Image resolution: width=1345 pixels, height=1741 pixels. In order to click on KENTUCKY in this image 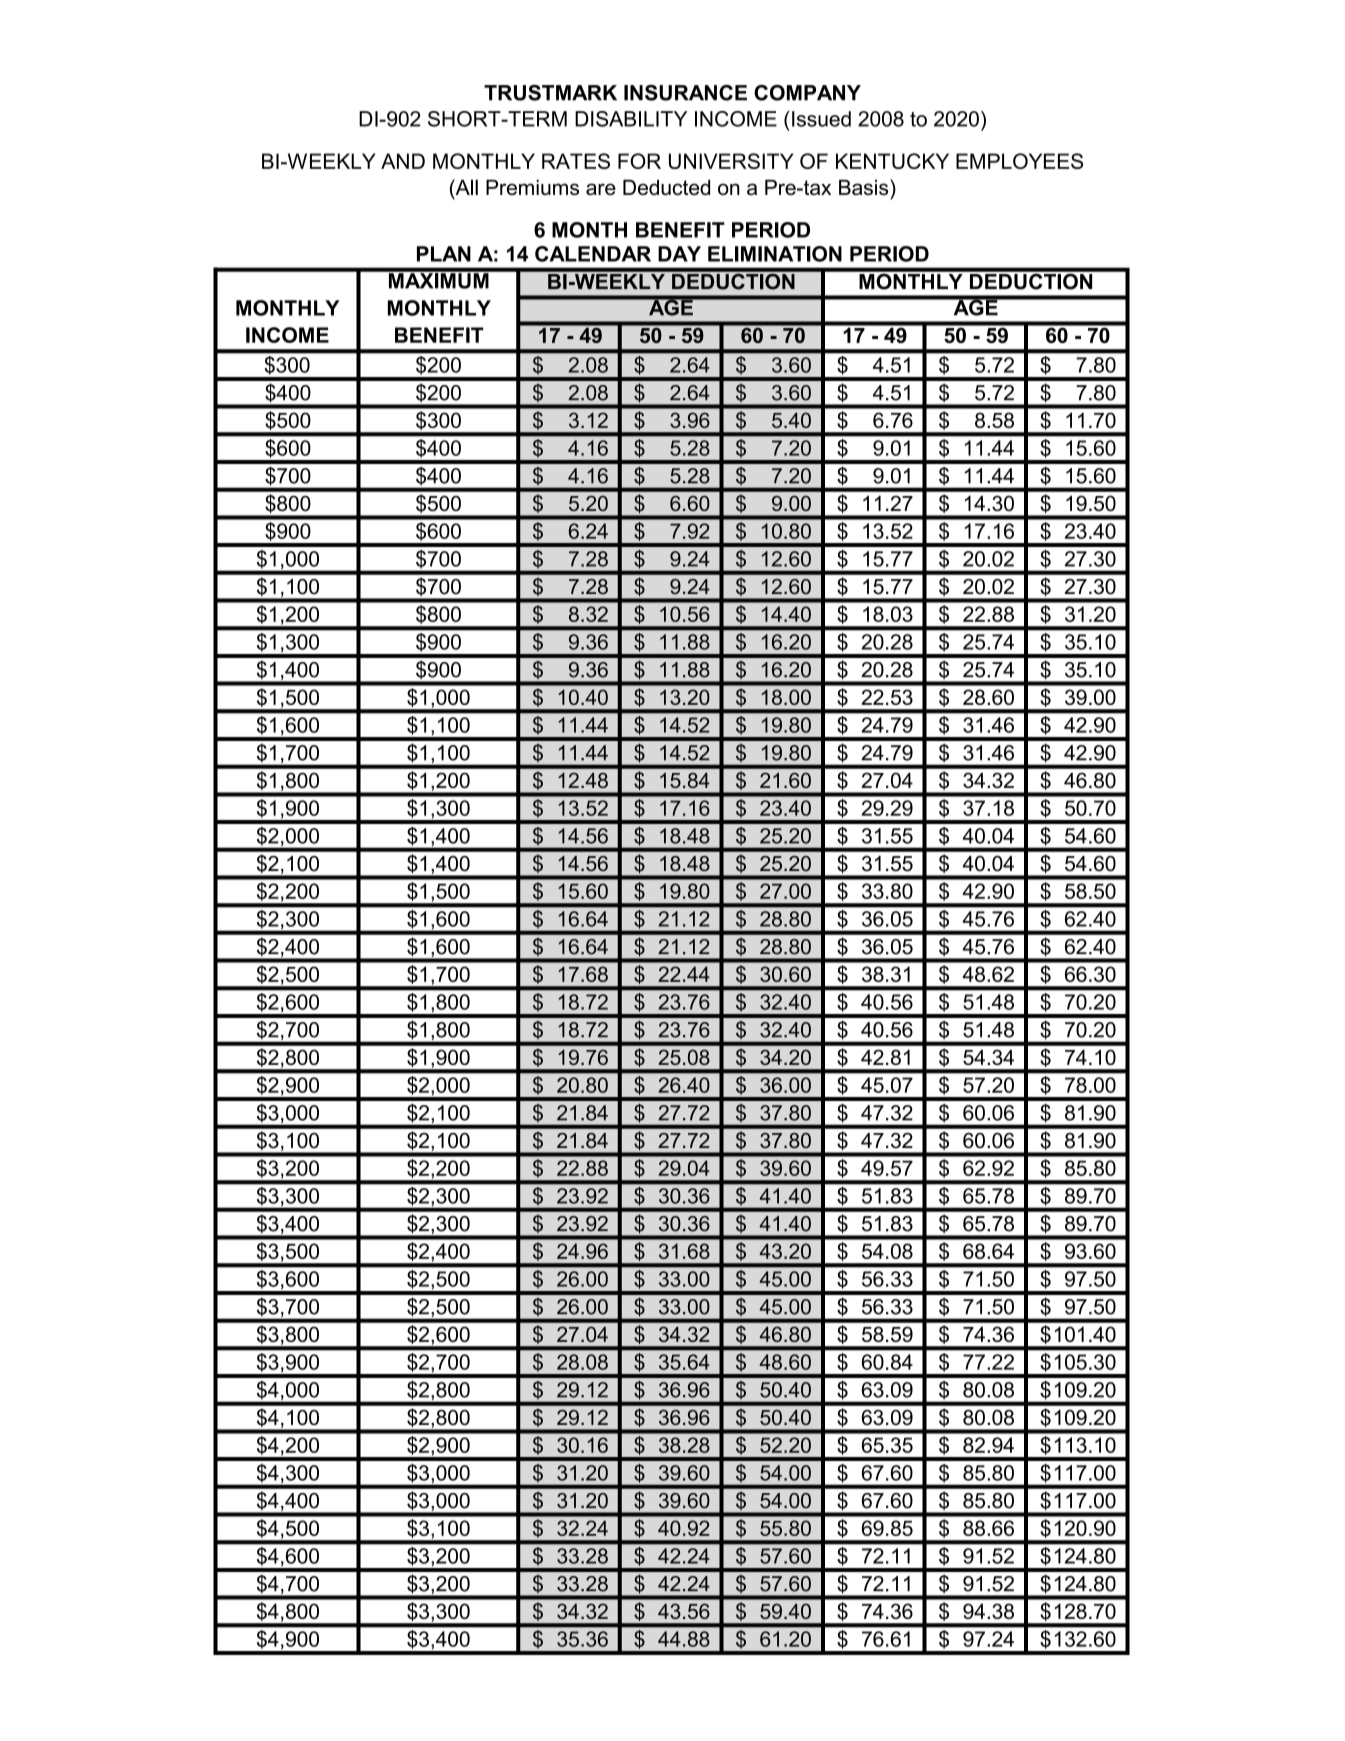, I will do `click(892, 161)`.
